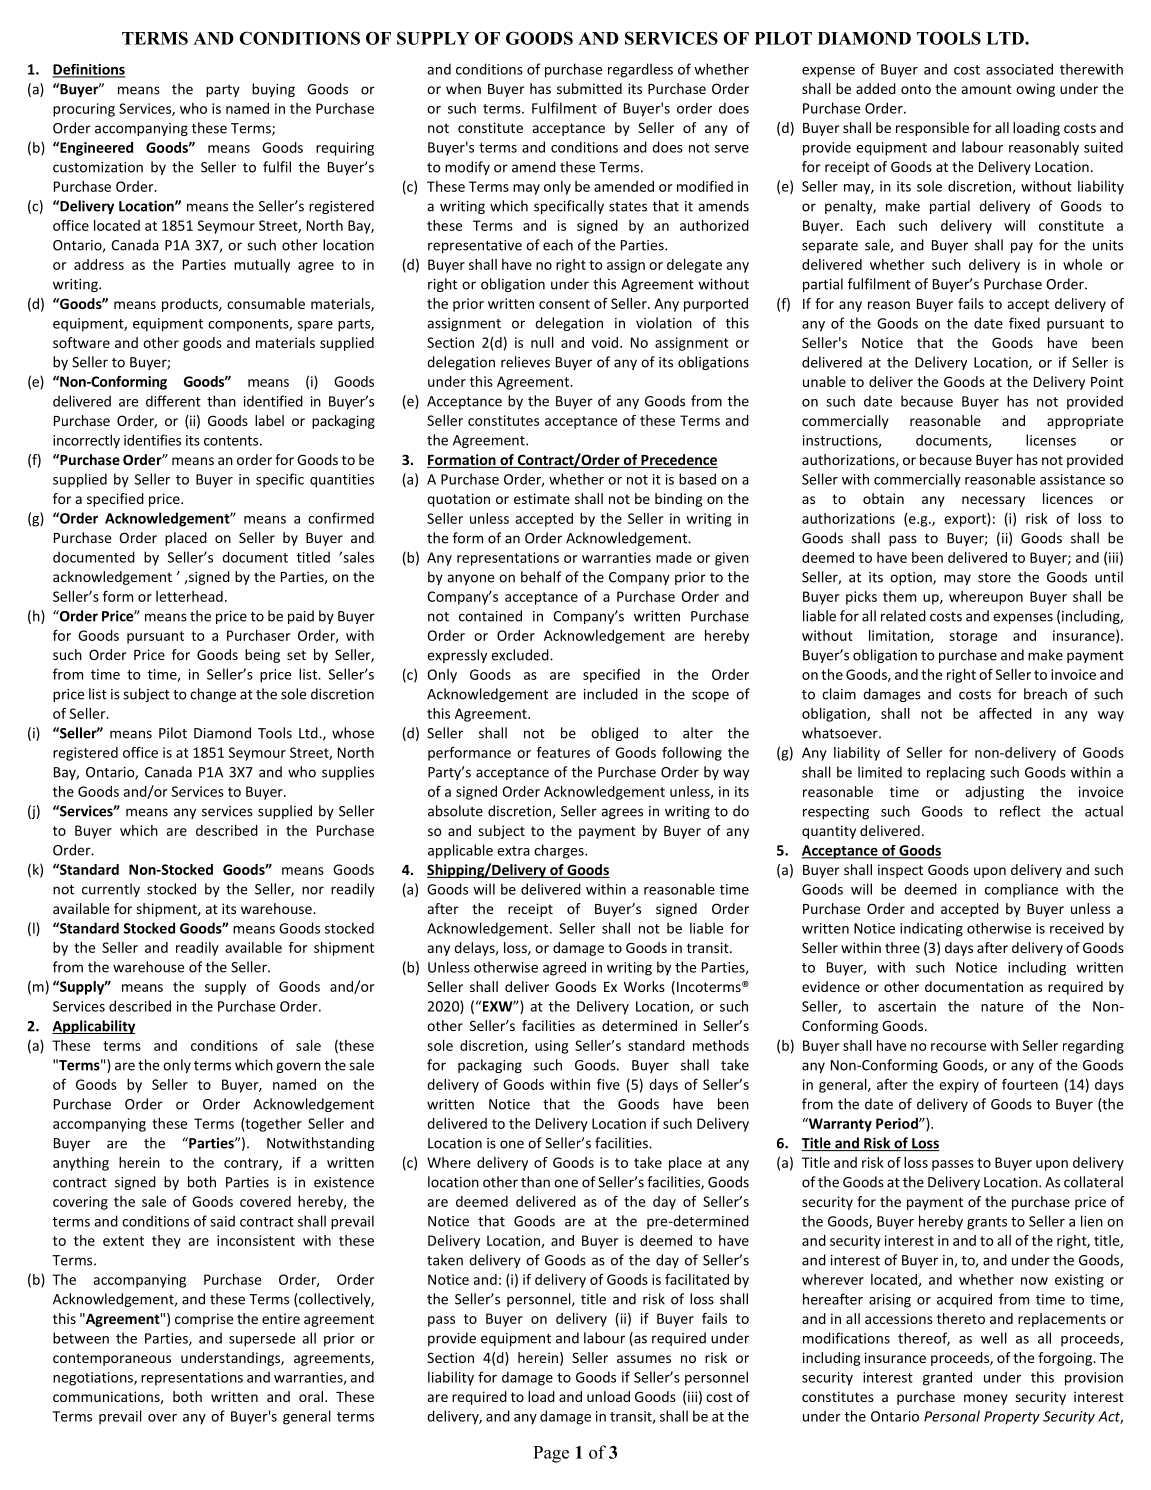  I want to click on amount, so click(987, 89).
